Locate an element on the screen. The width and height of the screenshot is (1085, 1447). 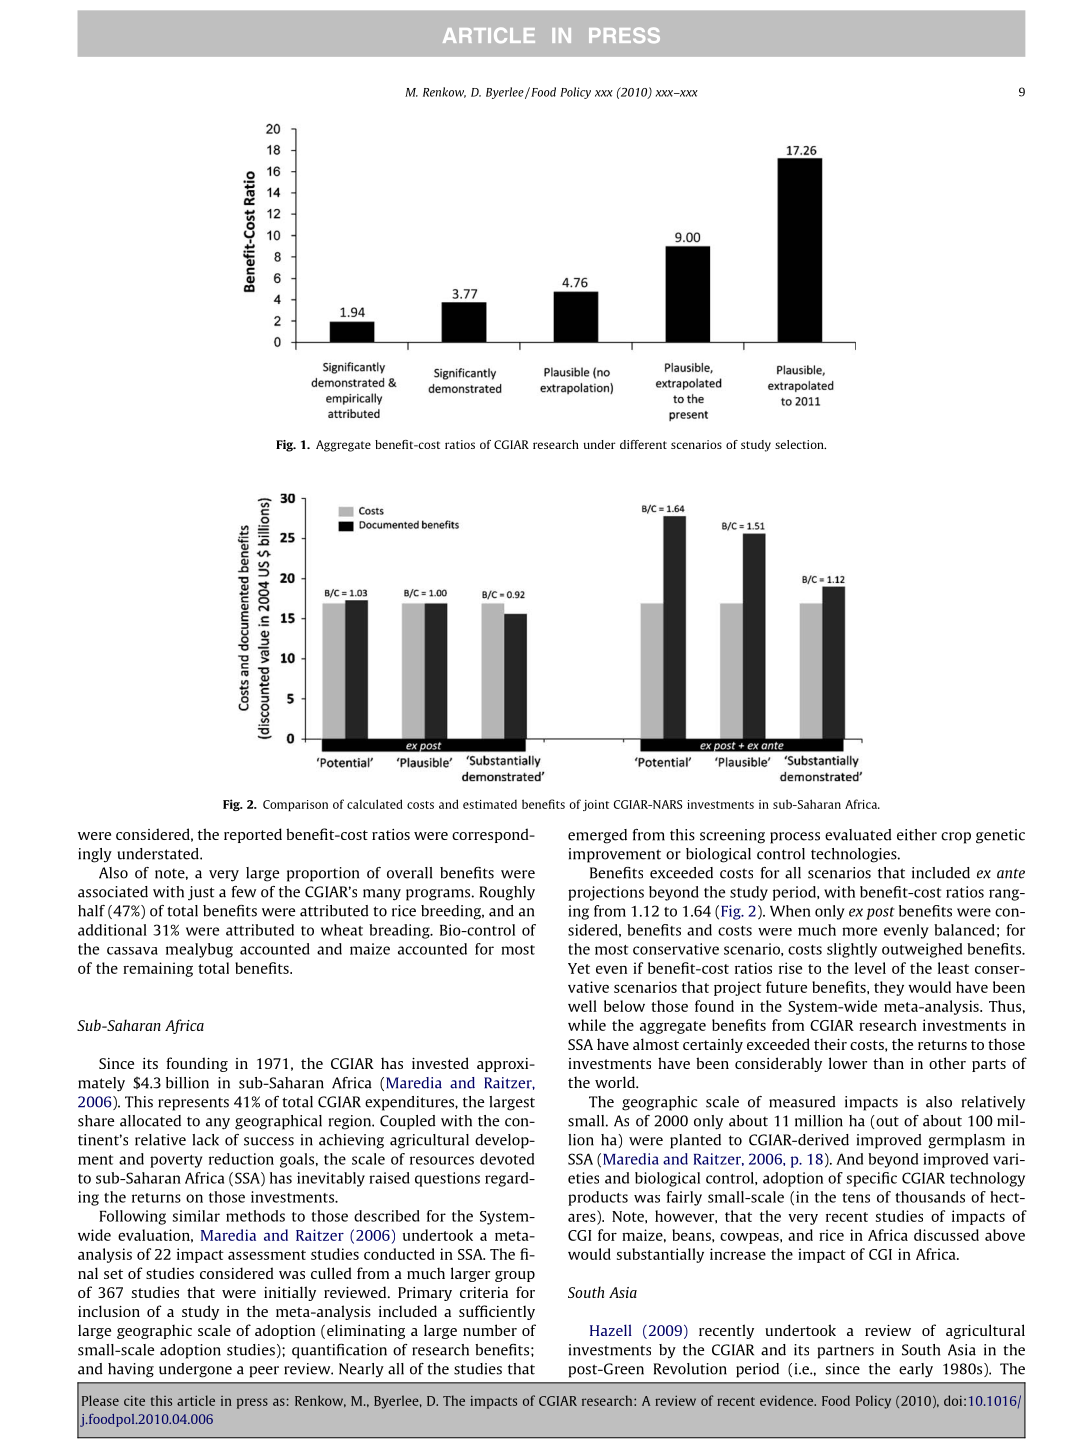
Roughly is located at coordinates (507, 893).
